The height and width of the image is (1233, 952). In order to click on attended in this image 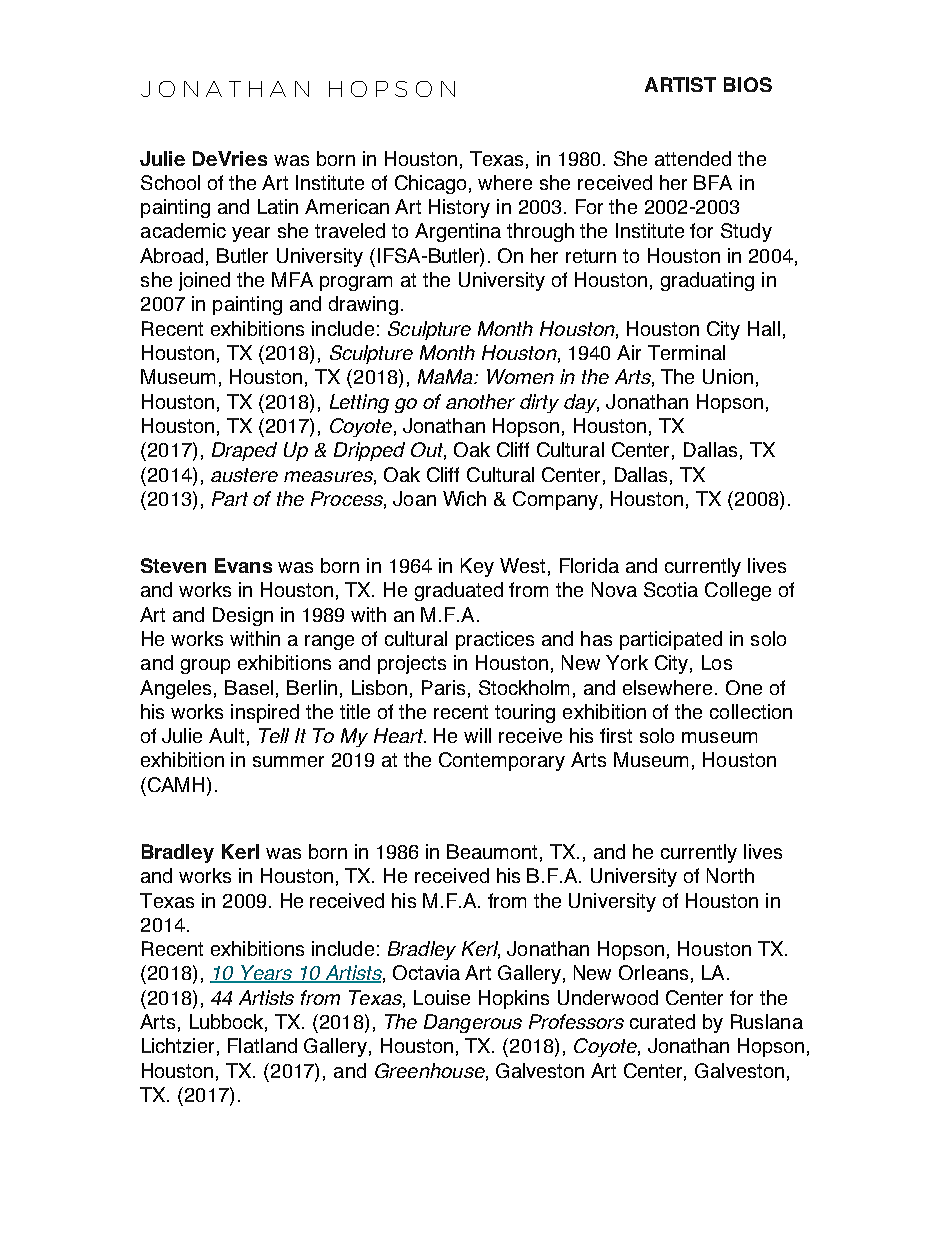, I will do `click(693, 158)`.
